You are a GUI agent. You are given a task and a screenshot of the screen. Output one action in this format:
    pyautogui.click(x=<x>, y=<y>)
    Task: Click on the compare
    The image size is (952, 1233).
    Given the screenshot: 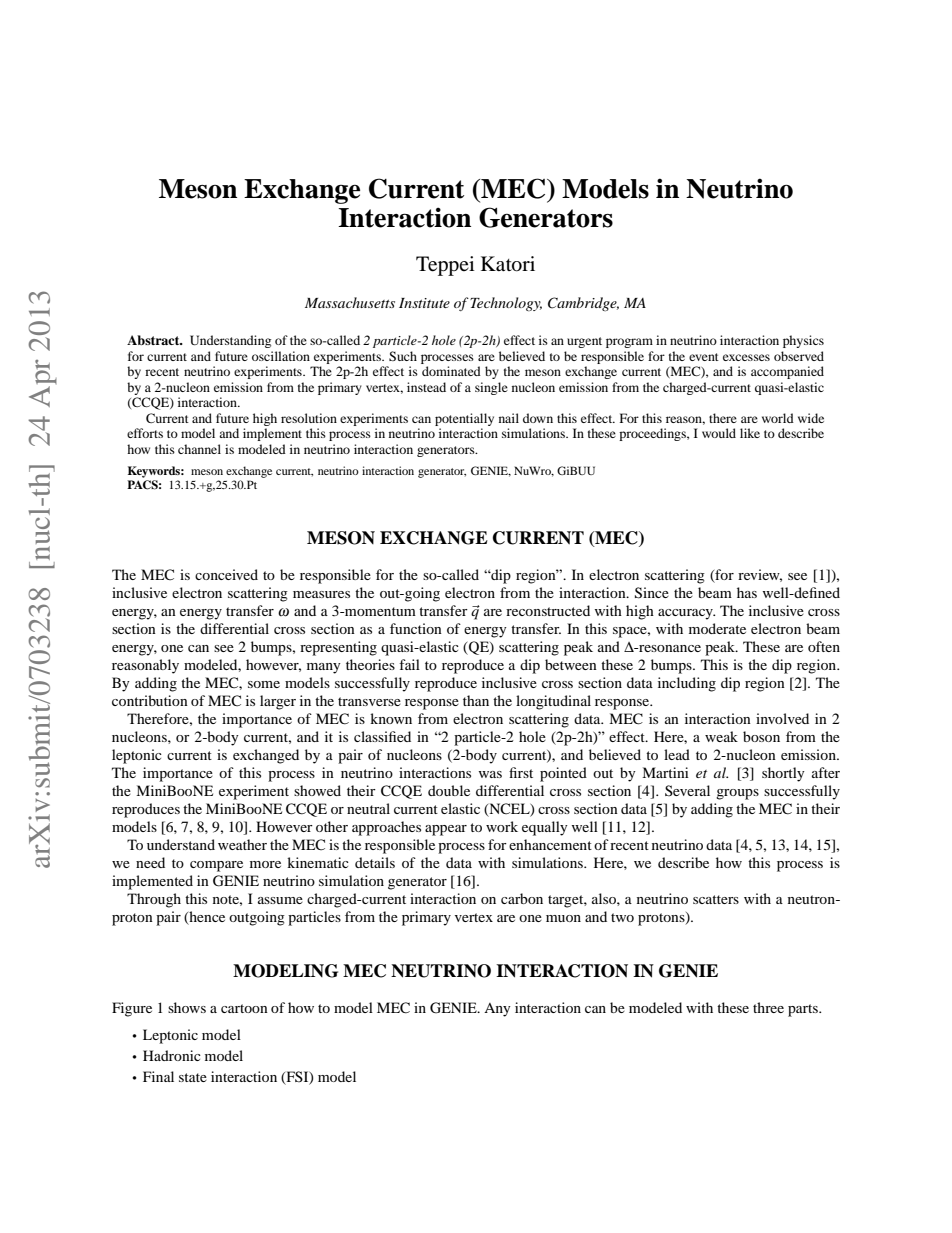 What is the action you would take?
    pyautogui.click(x=216, y=866)
